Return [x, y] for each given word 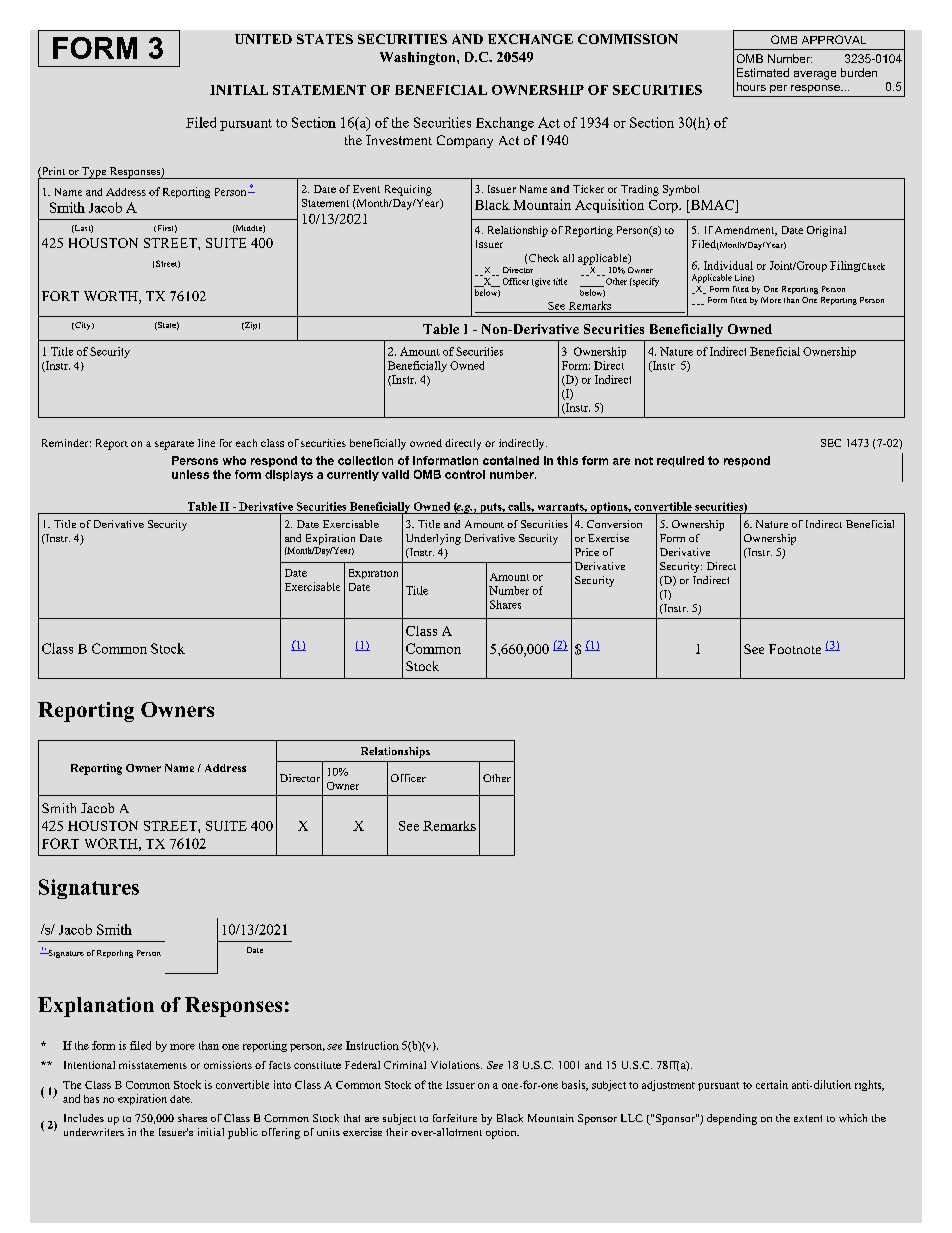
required [680, 461]
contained [511, 460]
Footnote [795, 649]
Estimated [763, 72]
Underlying [433, 539]
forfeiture [455, 1118]
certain [772, 1084]
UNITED [263, 39]
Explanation [96, 1007]
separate [174, 445]
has [91, 1099]
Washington [419, 58]
